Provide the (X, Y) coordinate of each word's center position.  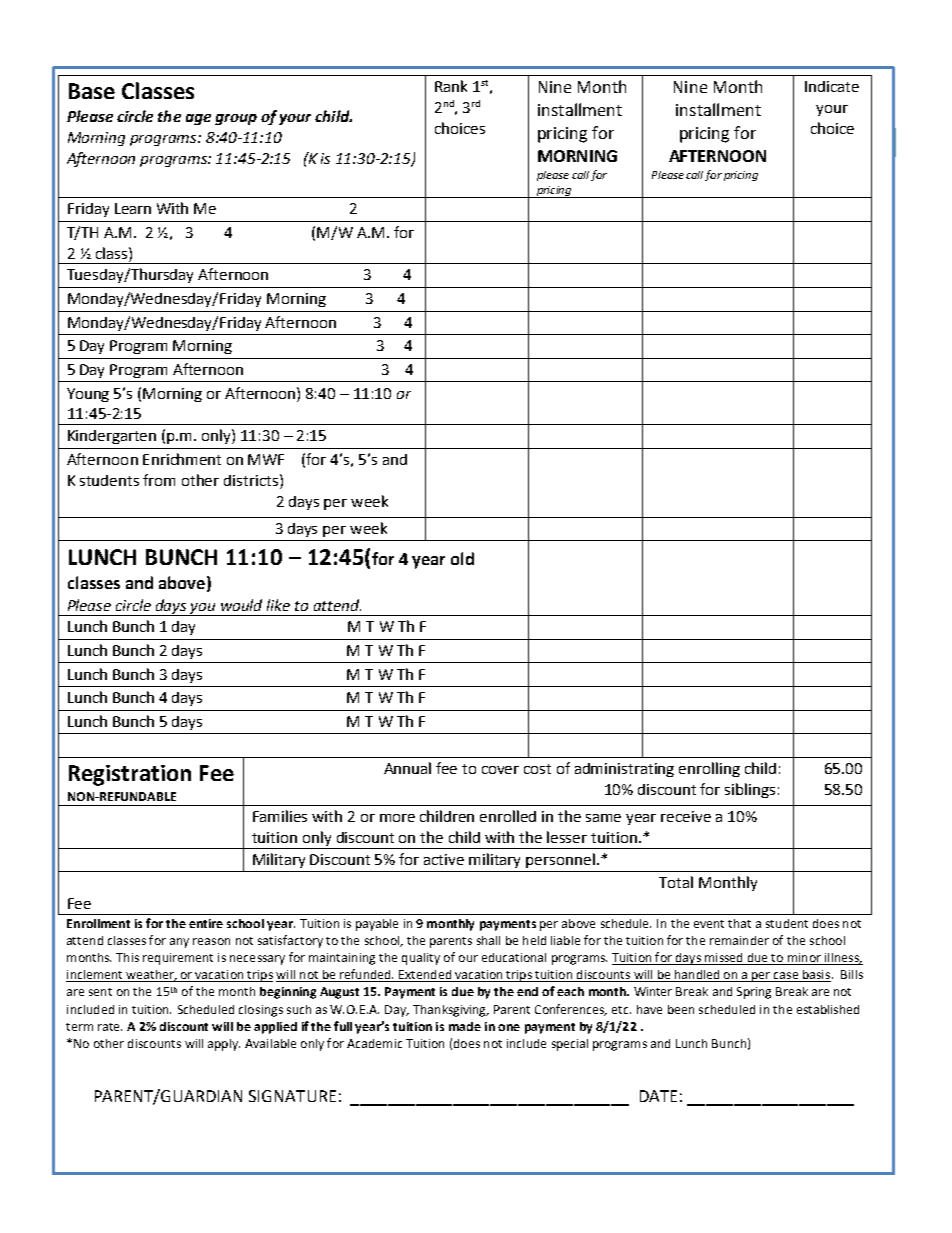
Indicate (832, 86)
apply (224, 1045)
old (462, 558)
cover (500, 770)
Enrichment (182, 459)
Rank (451, 86)
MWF (266, 459)
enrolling (709, 769)
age (198, 119)
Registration (130, 775)
